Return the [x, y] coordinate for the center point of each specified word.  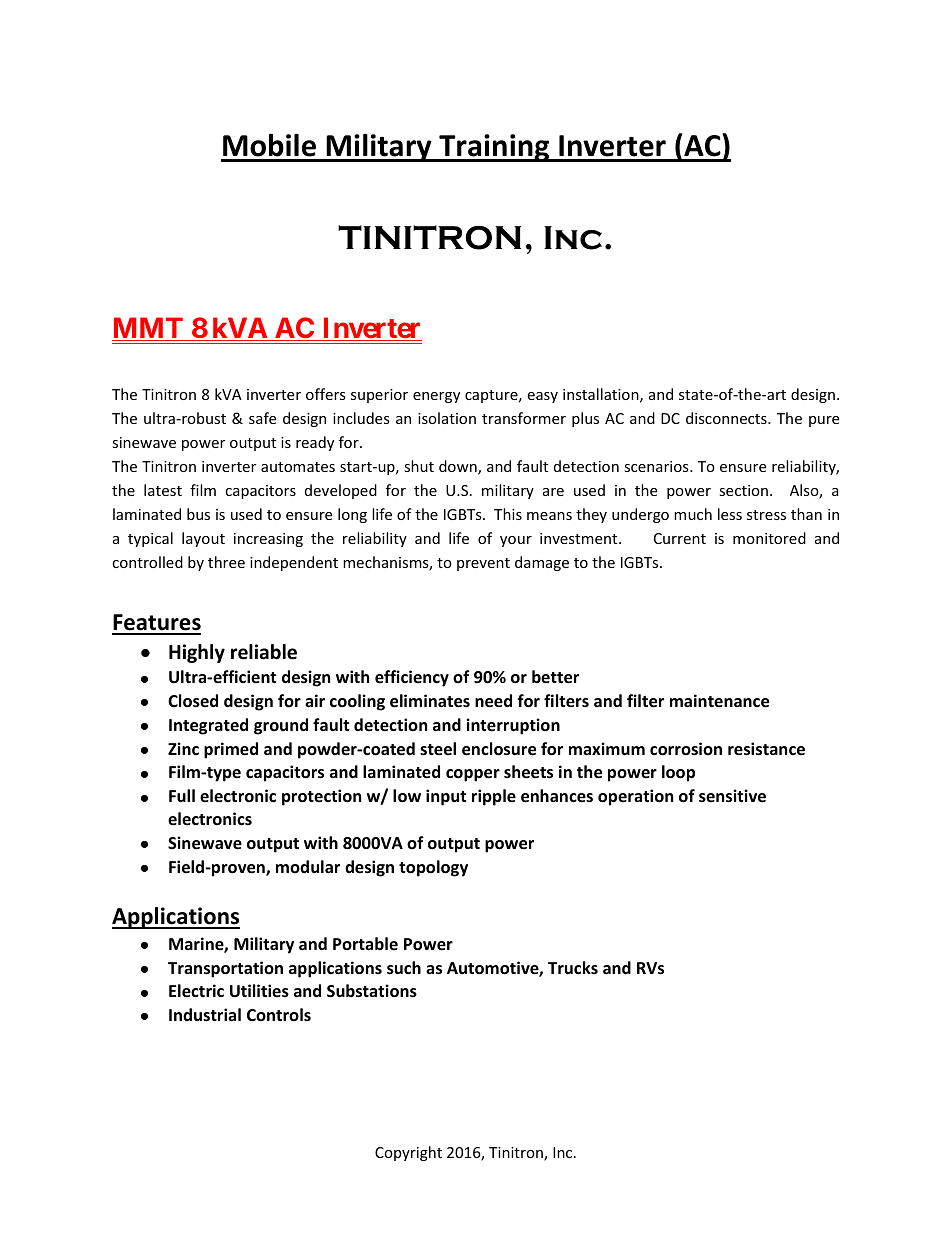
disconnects [727, 418]
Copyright [408, 1153]
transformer [524, 418]
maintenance [719, 701]
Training [494, 148]
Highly [197, 653]
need [493, 701]
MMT [148, 329]
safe [262, 418]
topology [433, 868]
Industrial [205, 1014]
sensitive [732, 796]
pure [824, 421]
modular [308, 866]
